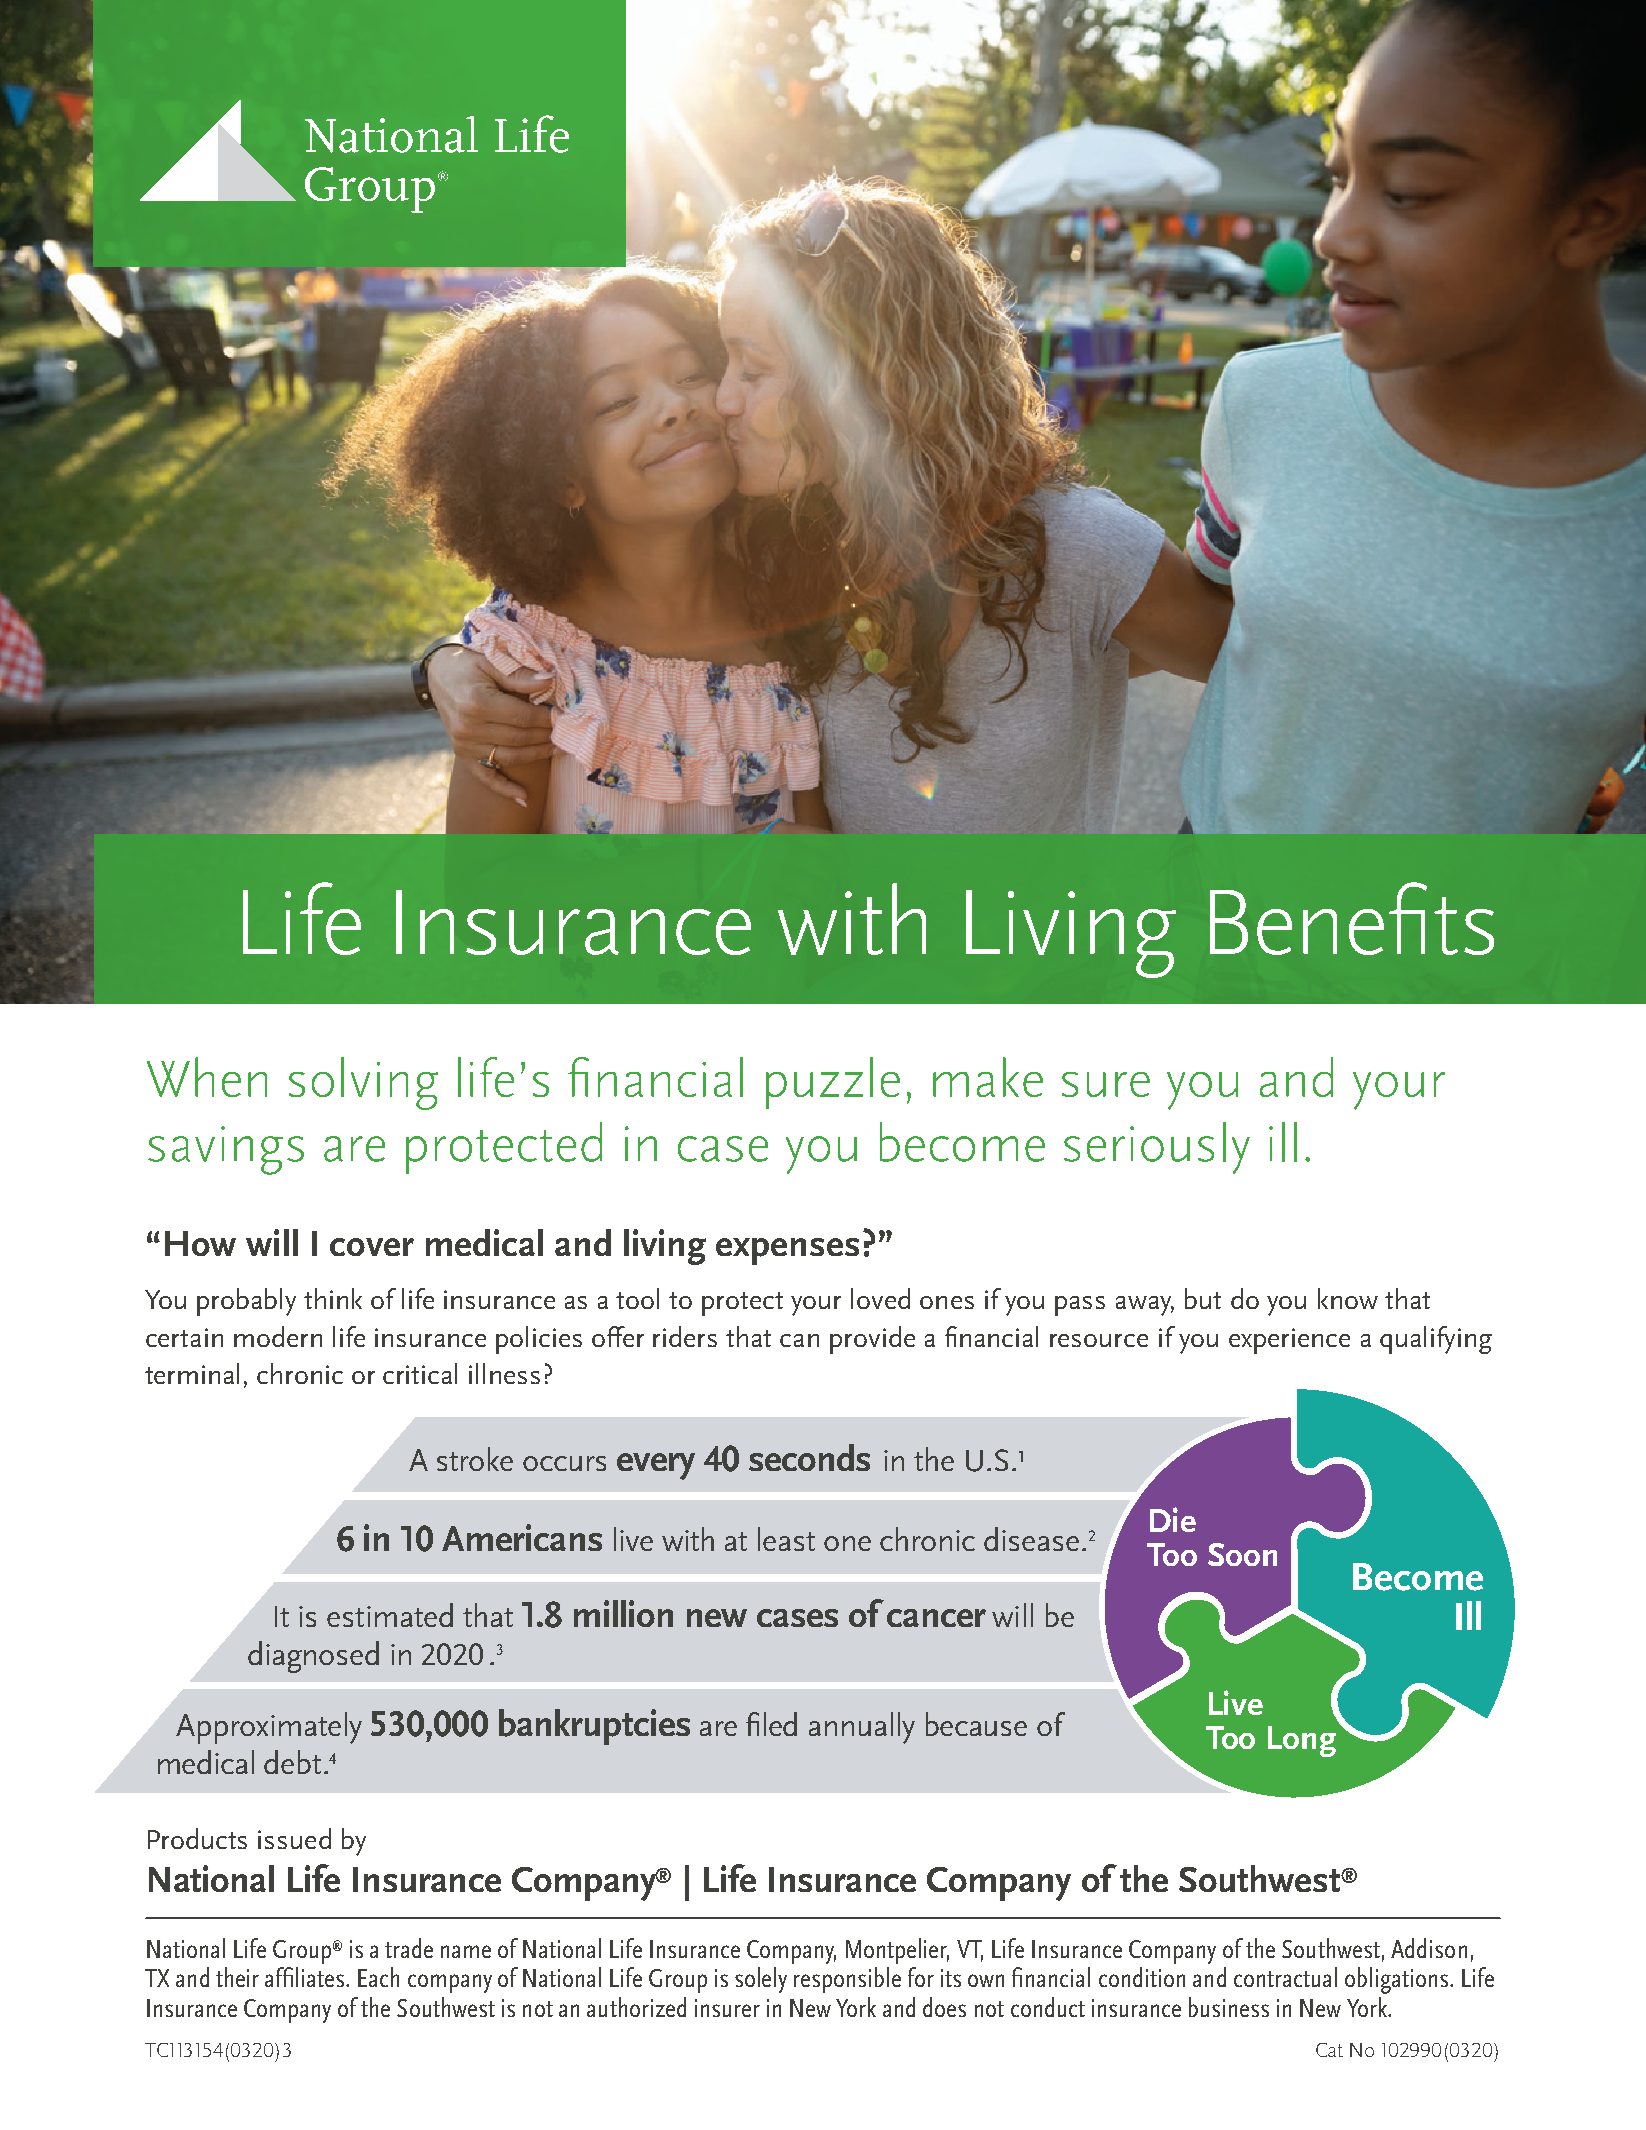 The width and height of the screenshot is (1646, 2130). Describe the element at coordinates (787, 1251) in the screenshot. I see `expenses` at that location.
